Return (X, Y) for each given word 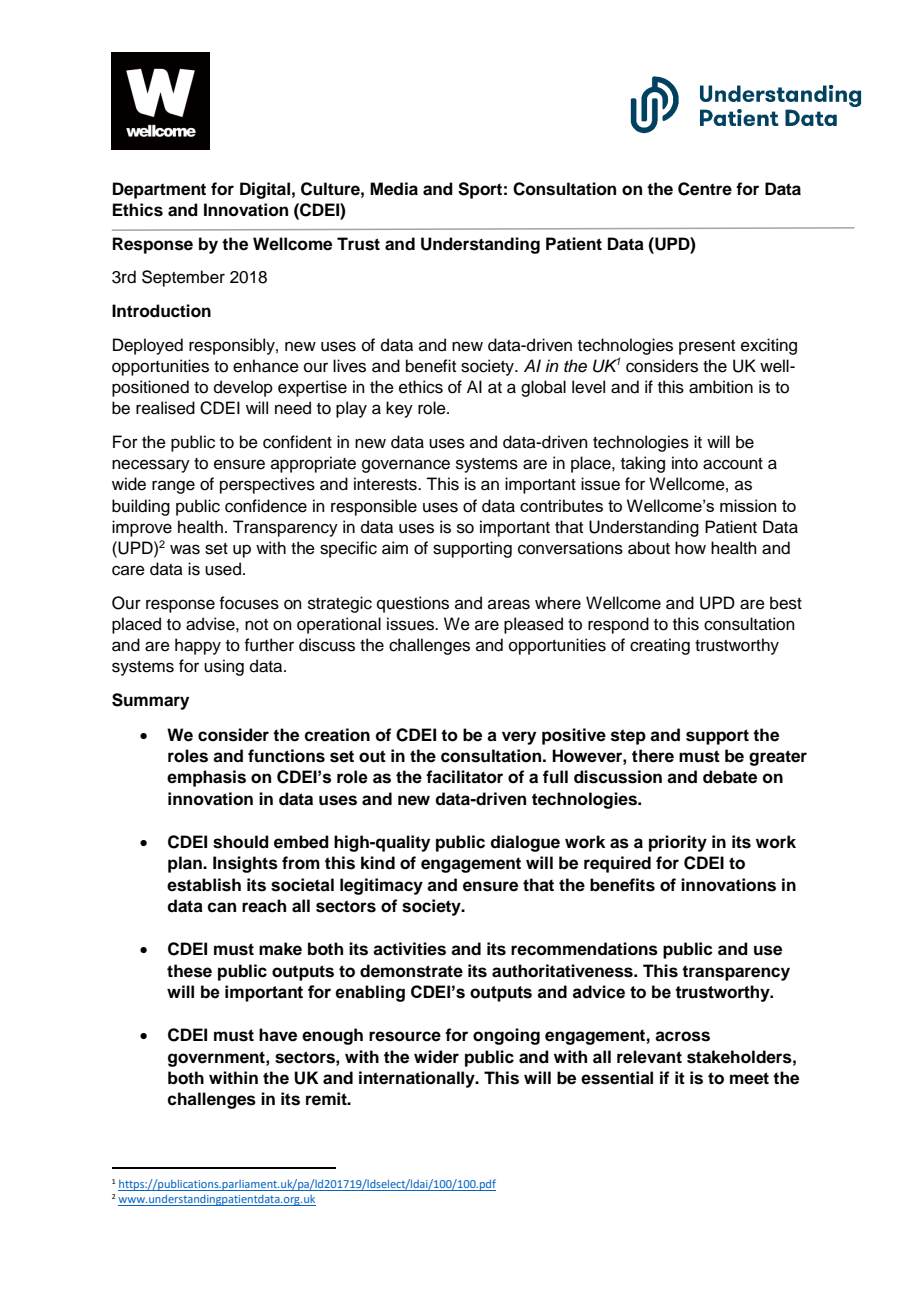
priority (678, 843)
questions (413, 604)
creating (660, 646)
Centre (705, 189)
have (278, 1035)
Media (394, 189)
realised (165, 408)
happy (198, 646)
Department (159, 190)
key (399, 409)
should (241, 842)
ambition (721, 387)
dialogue (525, 843)
